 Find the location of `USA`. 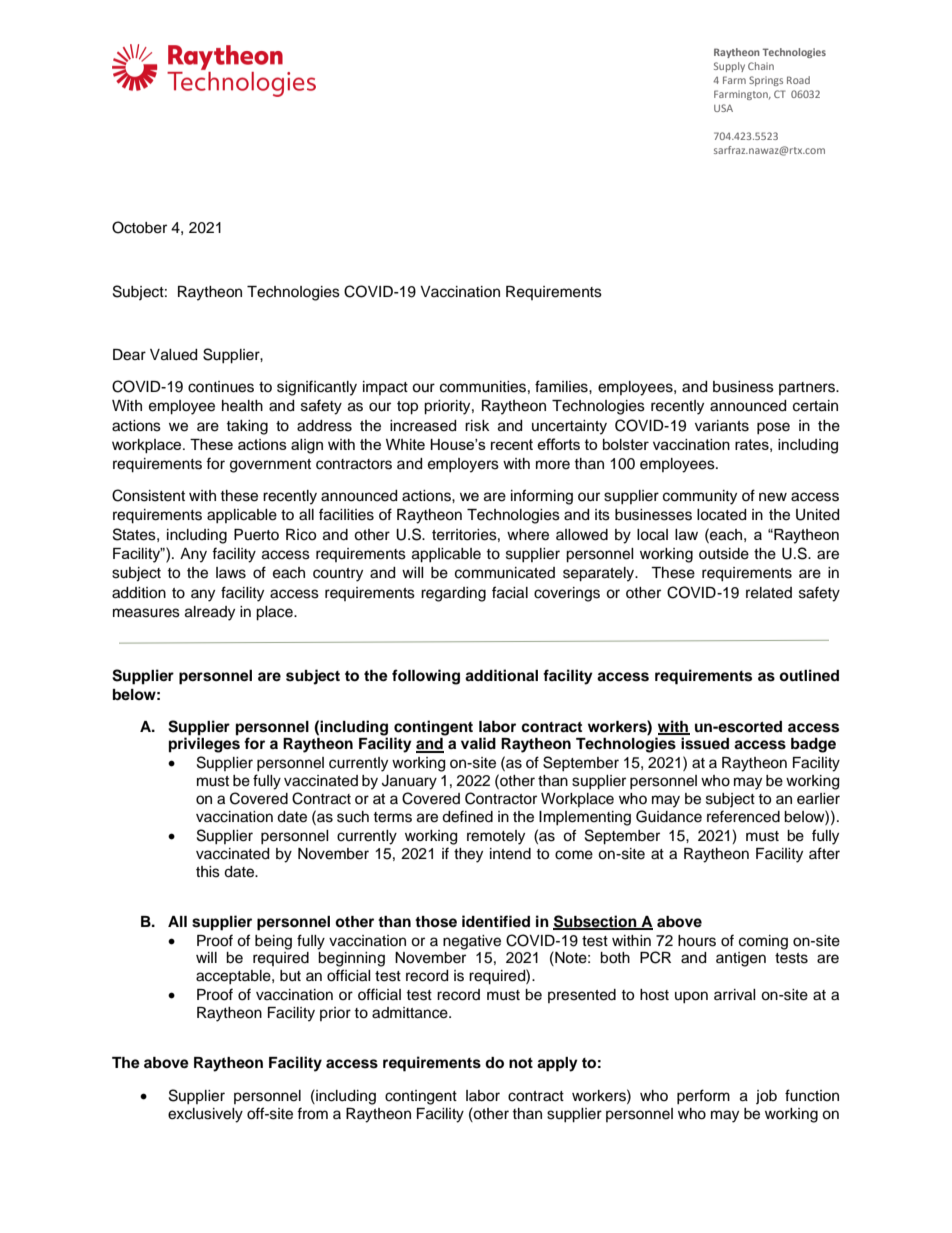

USA is located at coordinates (723, 108).
